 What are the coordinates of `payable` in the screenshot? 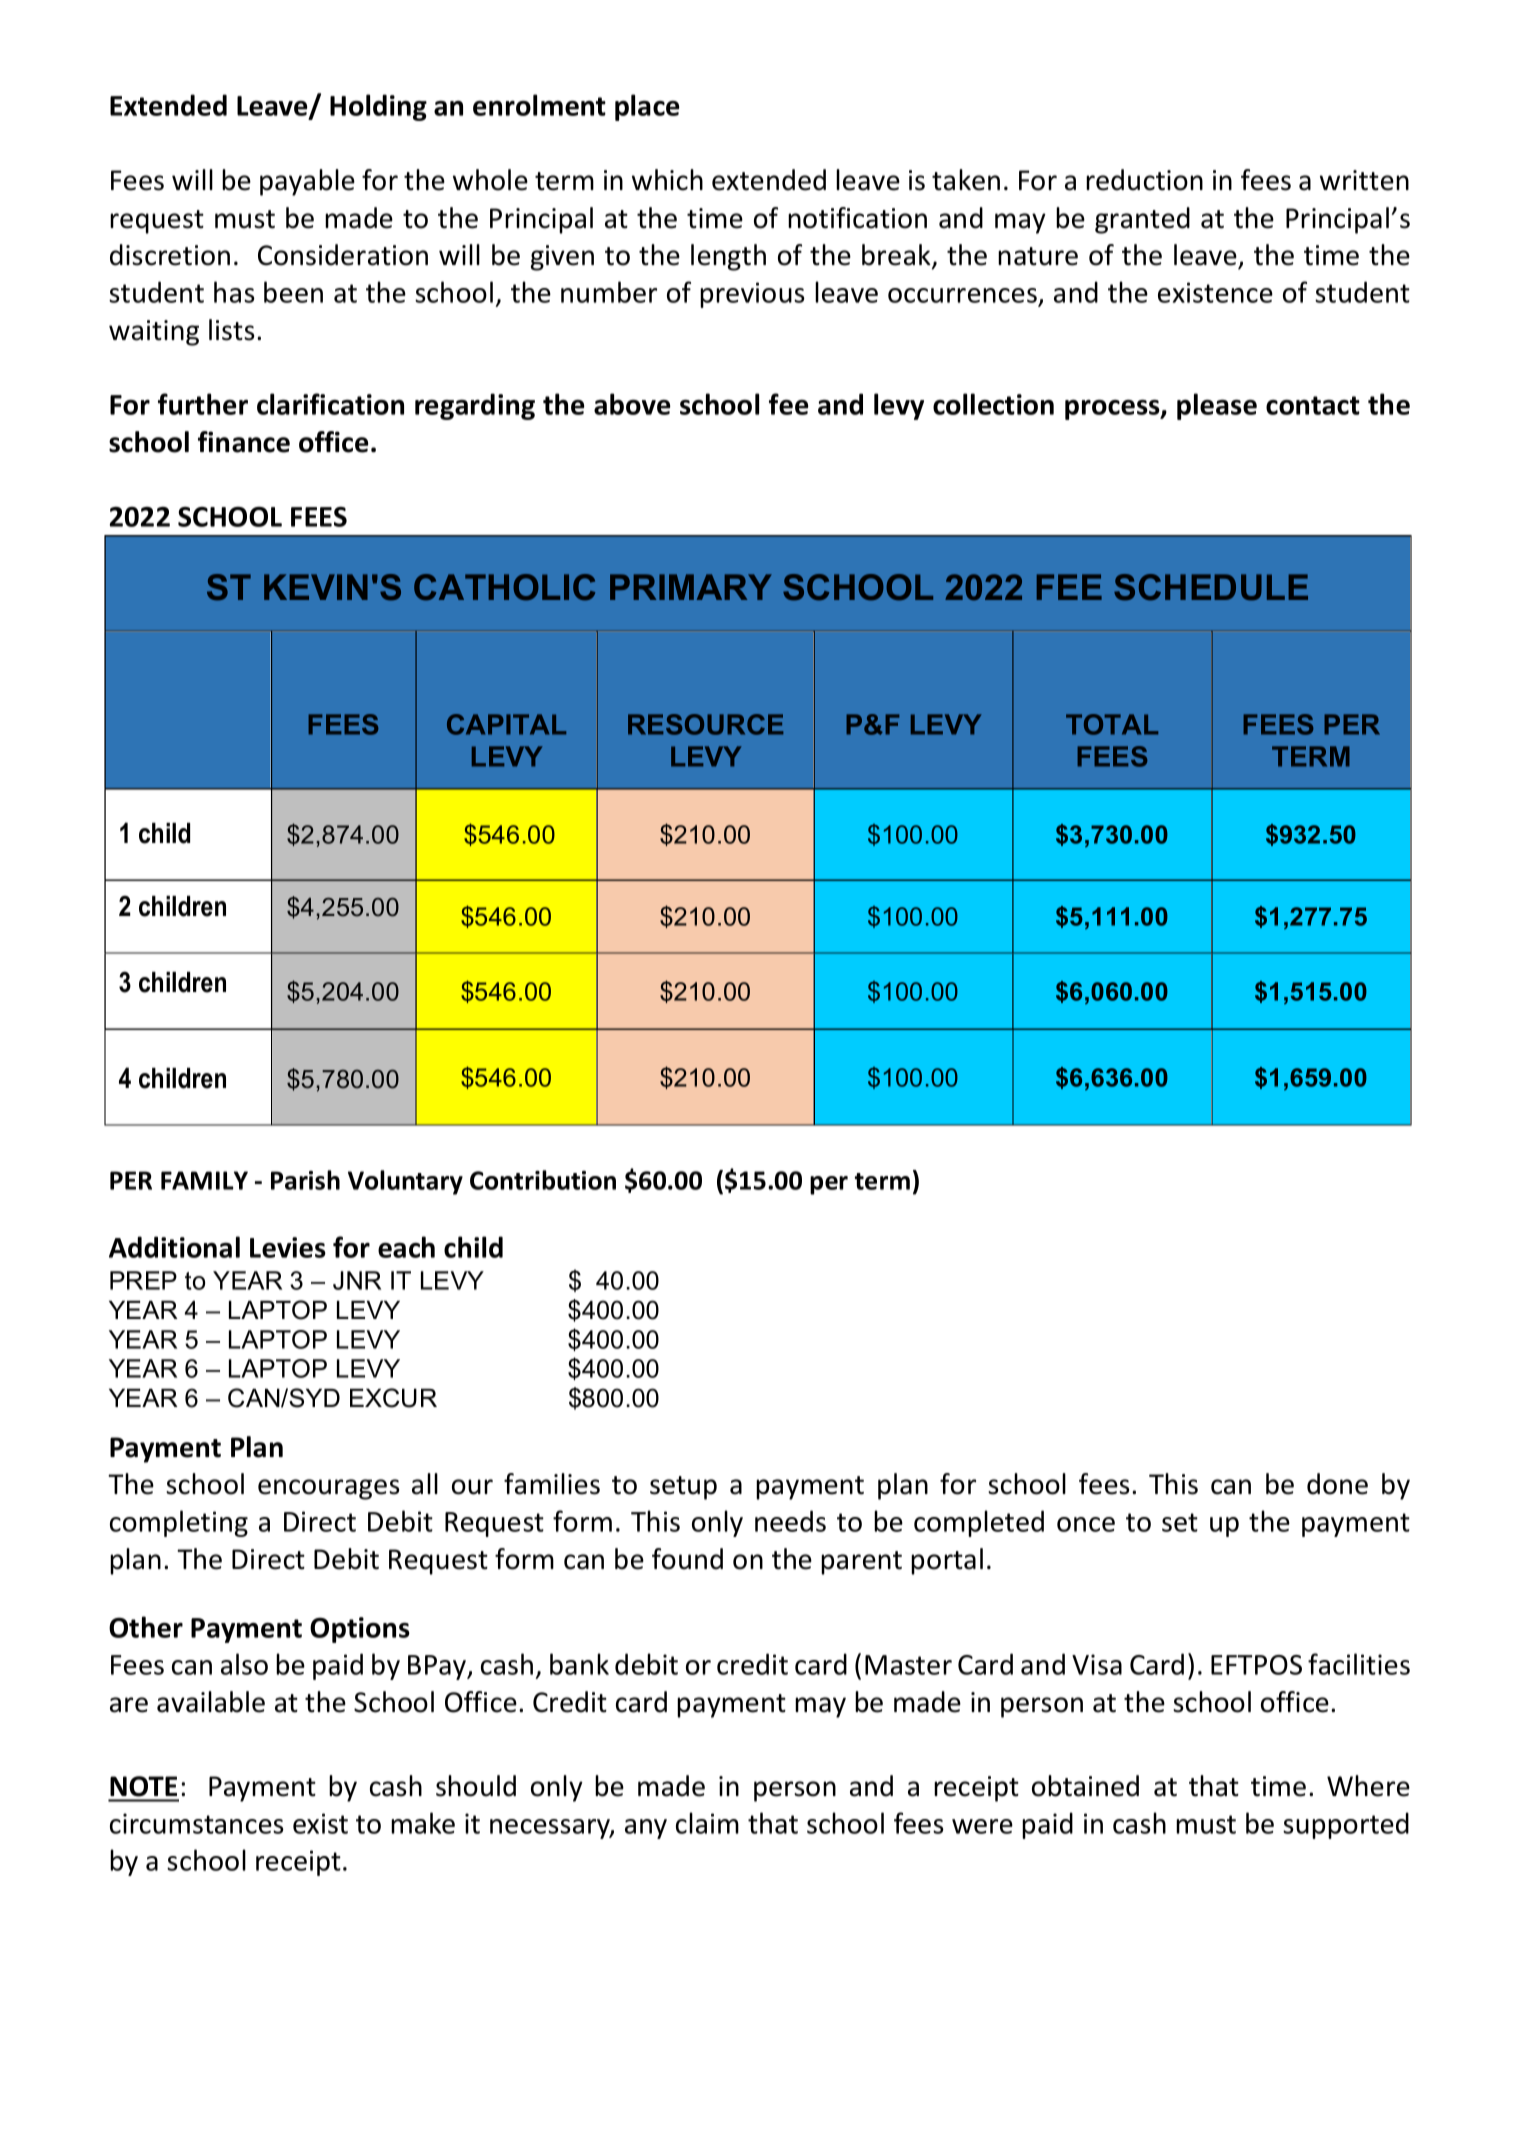 It's located at (307, 182).
